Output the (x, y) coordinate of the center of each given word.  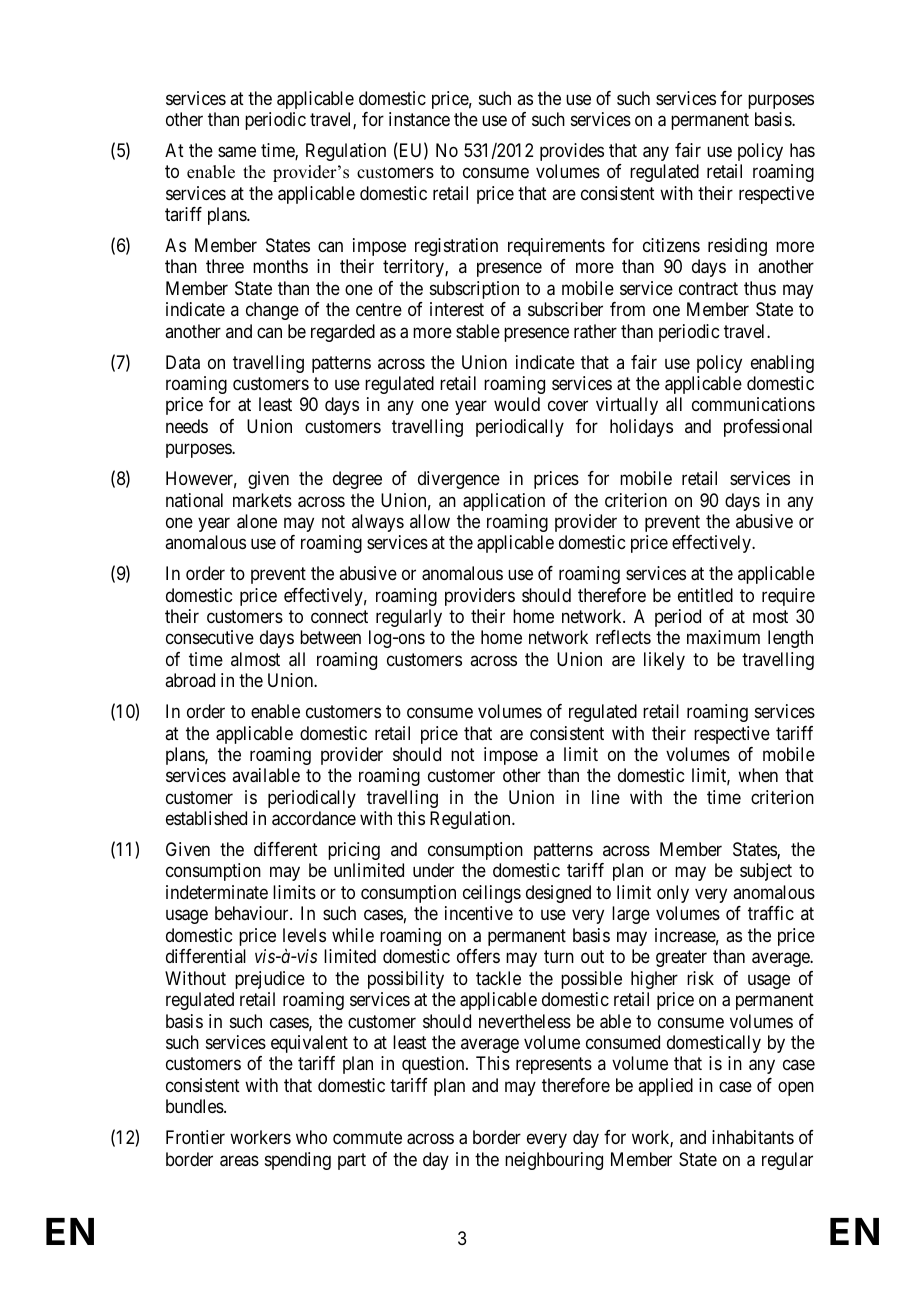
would (517, 404)
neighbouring (554, 1161)
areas (239, 1161)
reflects (623, 637)
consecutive (210, 637)
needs (187, 426)
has (802, 150)
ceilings (492, 894)
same (237, 152)
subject (766, 872)
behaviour (253, 913)
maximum (723, 637)
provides (572, 152)
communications (753, 404)
